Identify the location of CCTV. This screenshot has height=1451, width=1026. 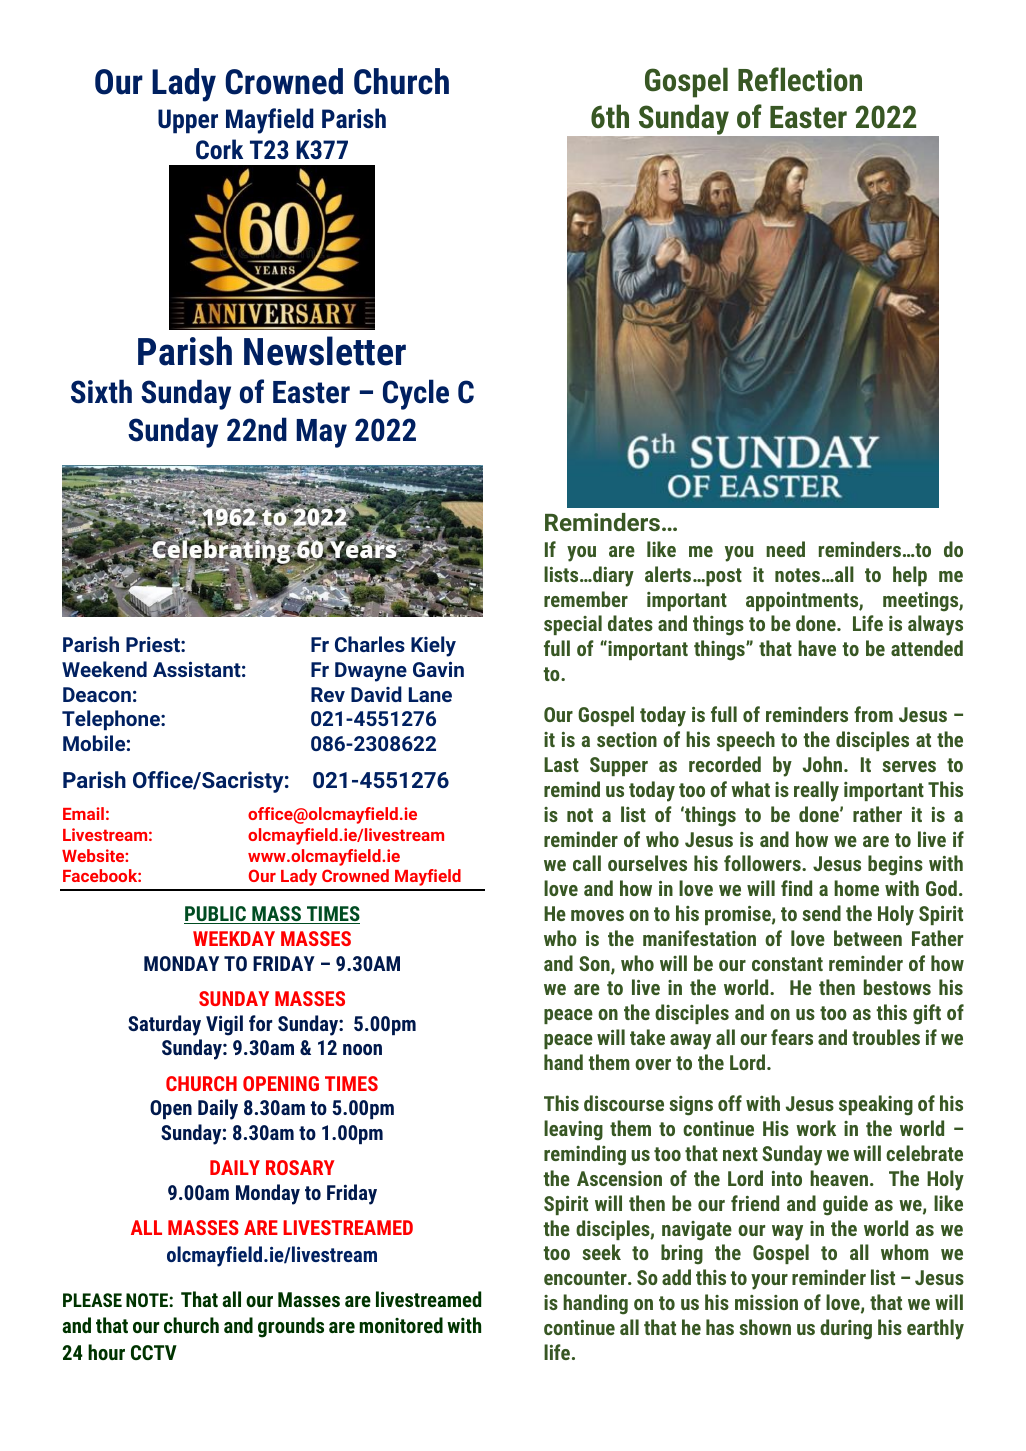
(154, 1352).
